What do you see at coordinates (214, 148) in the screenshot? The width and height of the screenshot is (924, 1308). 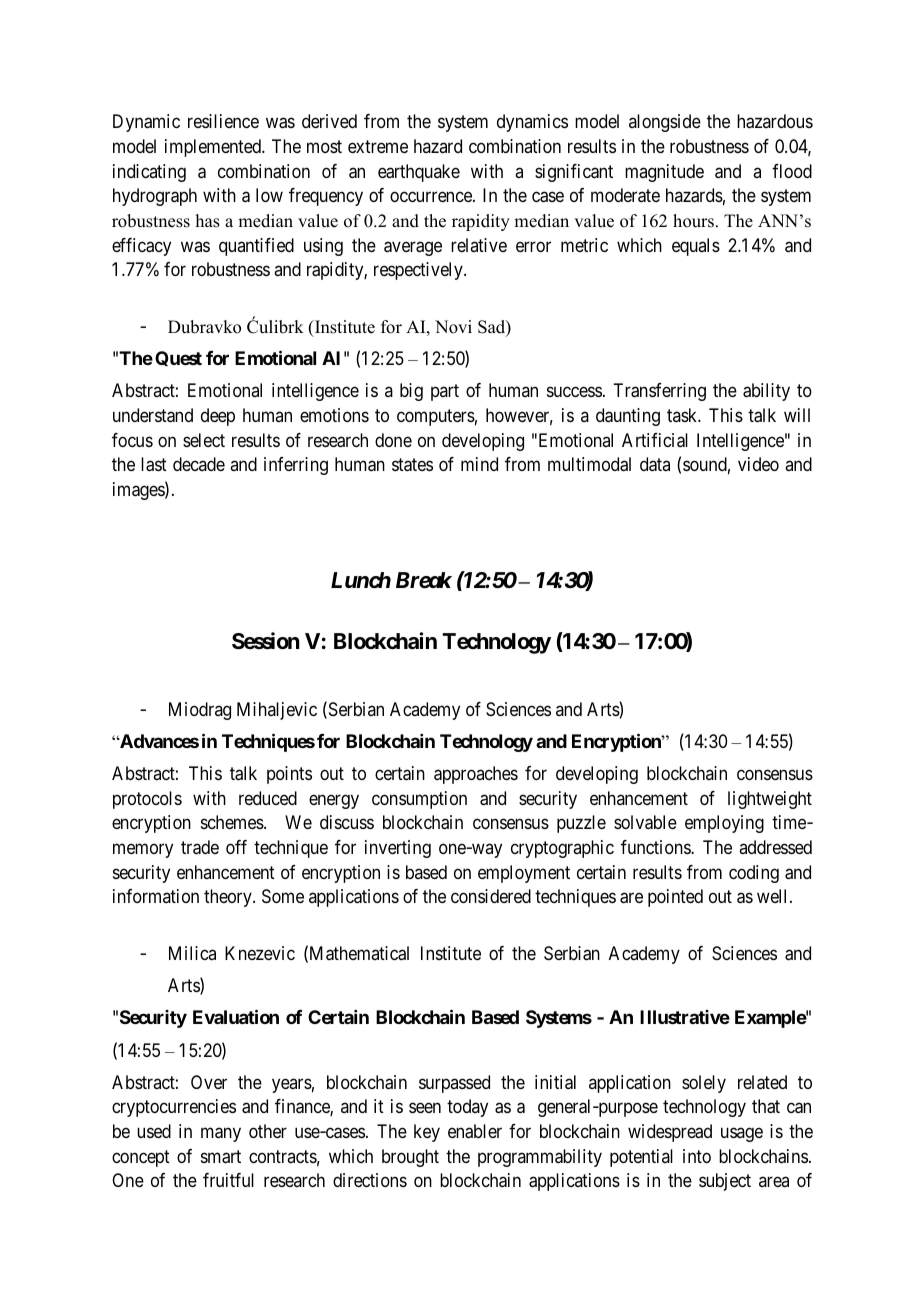 I see `implemented` at bounding box center [214, 148].
